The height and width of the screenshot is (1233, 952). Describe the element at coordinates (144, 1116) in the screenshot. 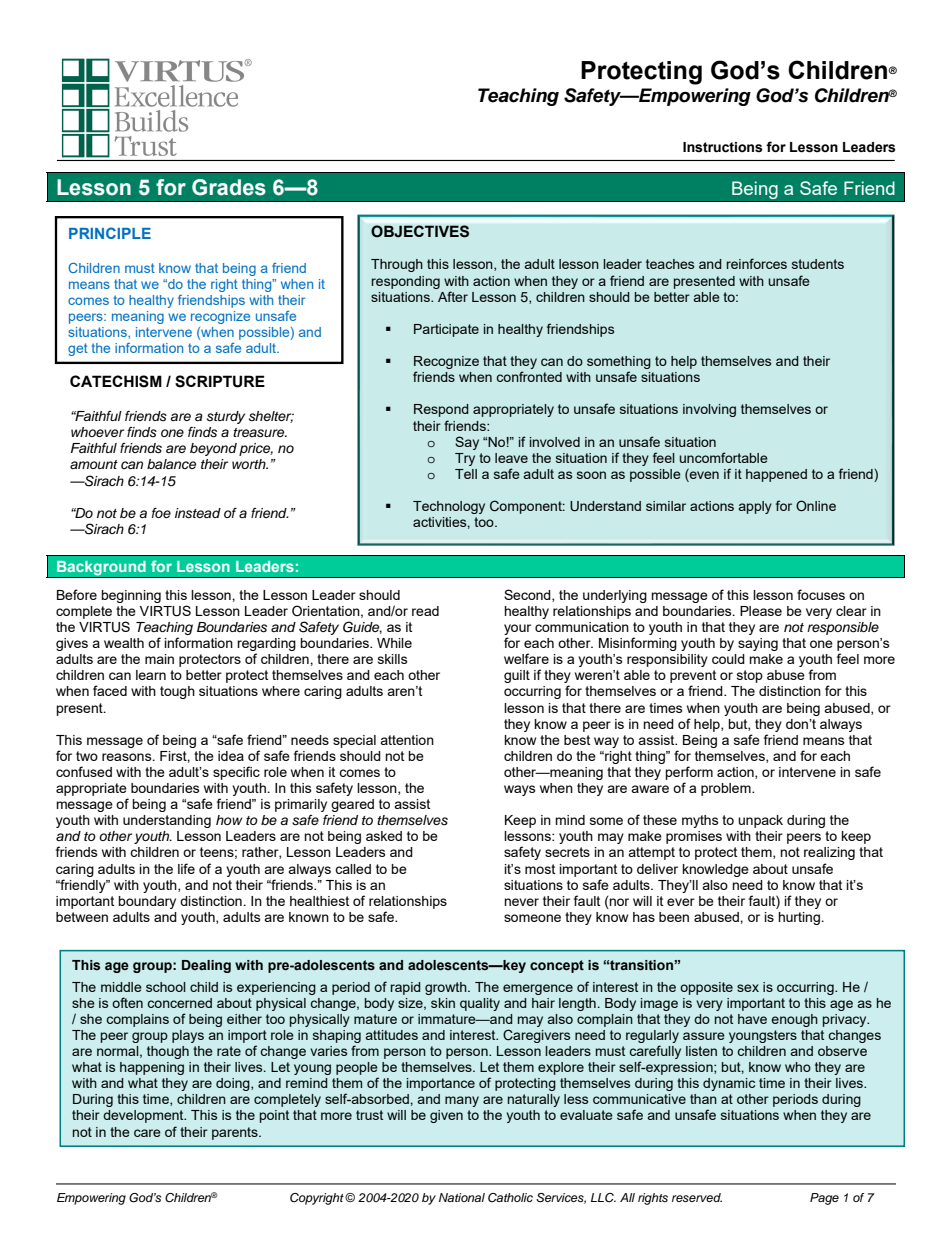

I see `development` at that location.
